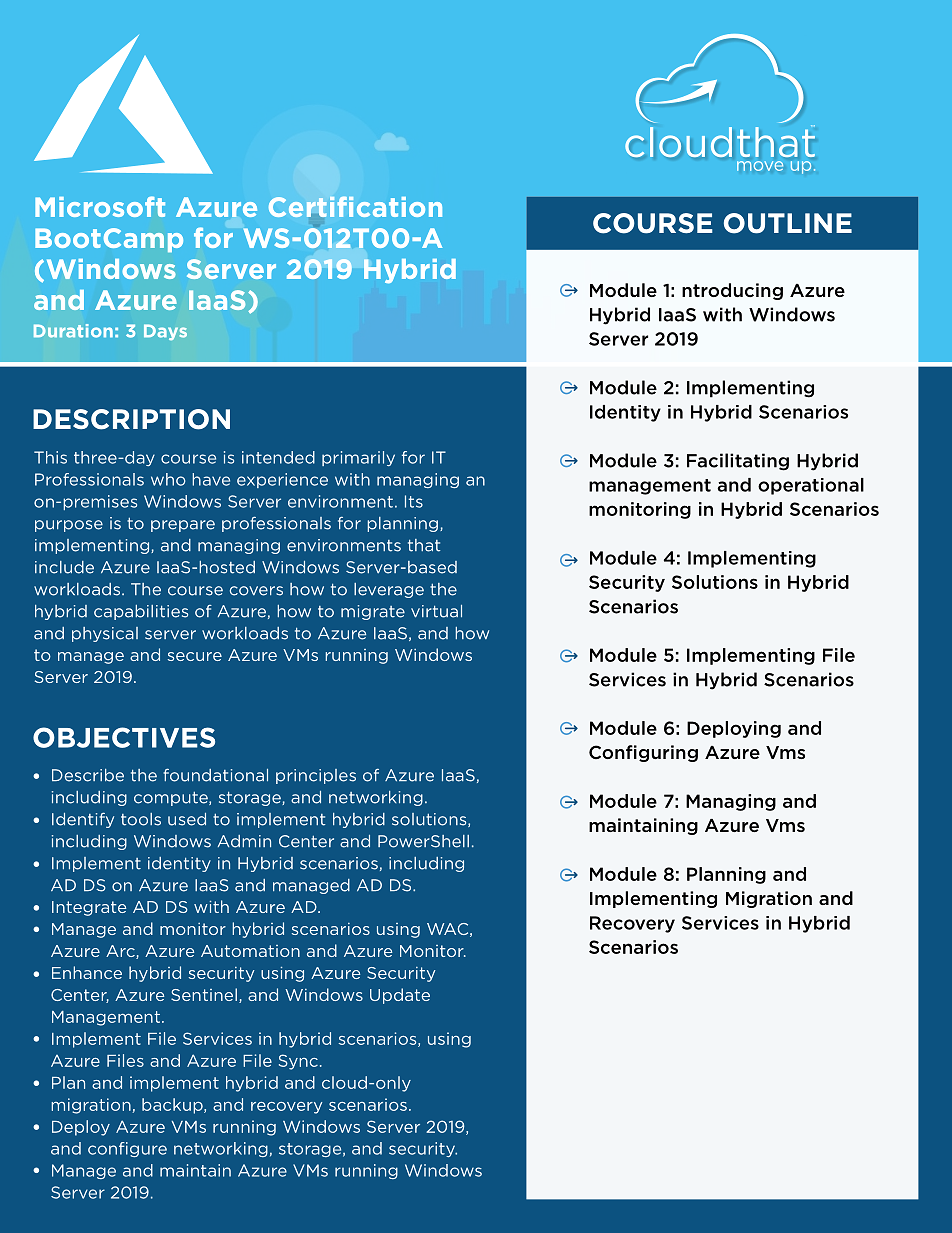 Image resolution: width=952 pixels, height=1233 pixels. I want to click on move, so click(760, 166).
